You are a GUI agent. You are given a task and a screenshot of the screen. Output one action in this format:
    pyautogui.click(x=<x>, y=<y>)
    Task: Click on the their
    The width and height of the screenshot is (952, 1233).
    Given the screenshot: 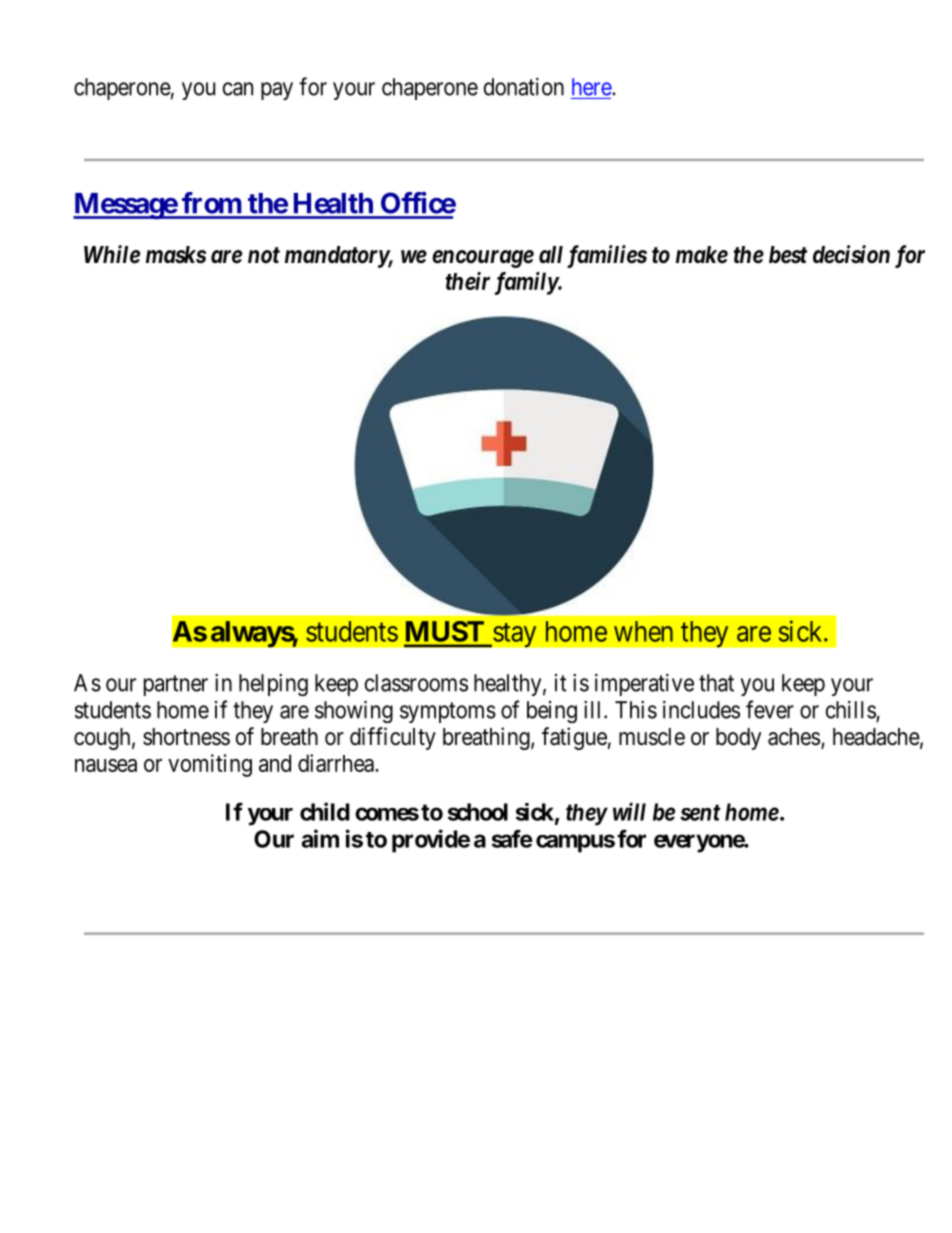 What is the action you would take?
    pyautogui.click(x=468, y=281)
